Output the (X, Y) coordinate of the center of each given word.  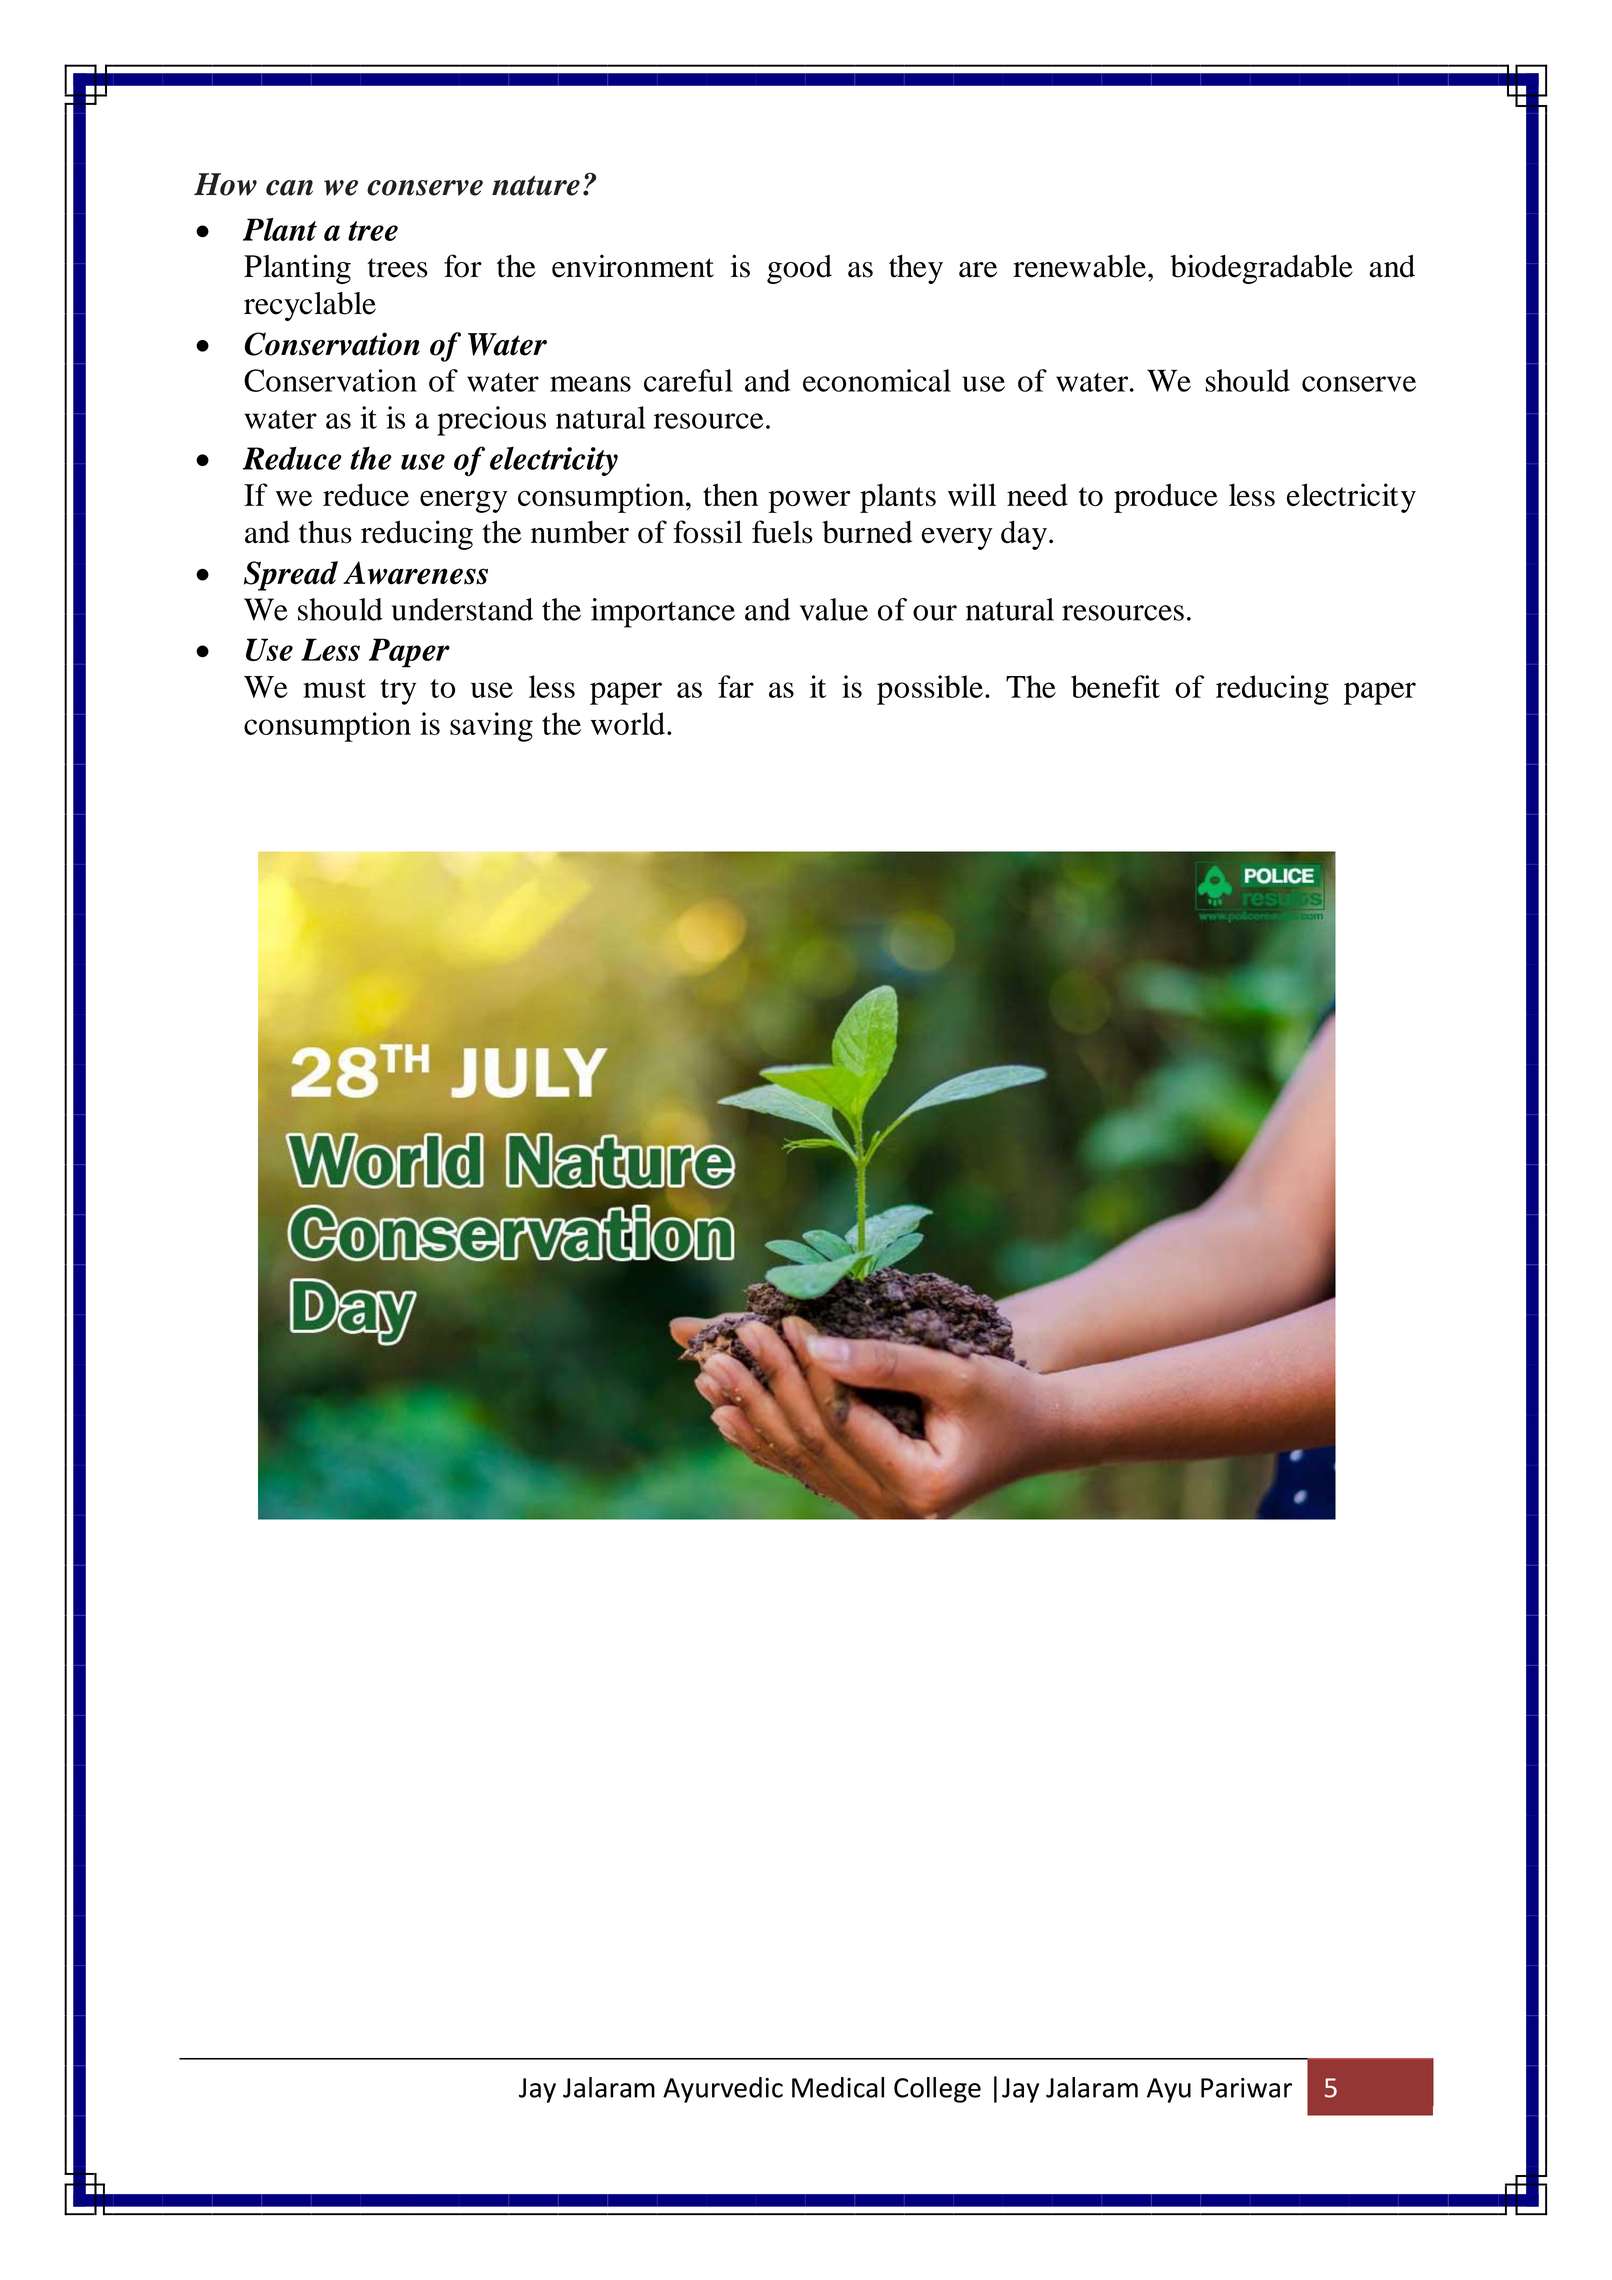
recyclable (310, 306)
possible (930, 690)
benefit (1115, 686)
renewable (1079, 266)
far (736, 686)
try (398, 692)
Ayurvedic (723, 2090)
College (937, 2090)
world (628, 723)
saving (491, 727)
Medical (838, 2087)
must (334, 688)
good (799, 269)
